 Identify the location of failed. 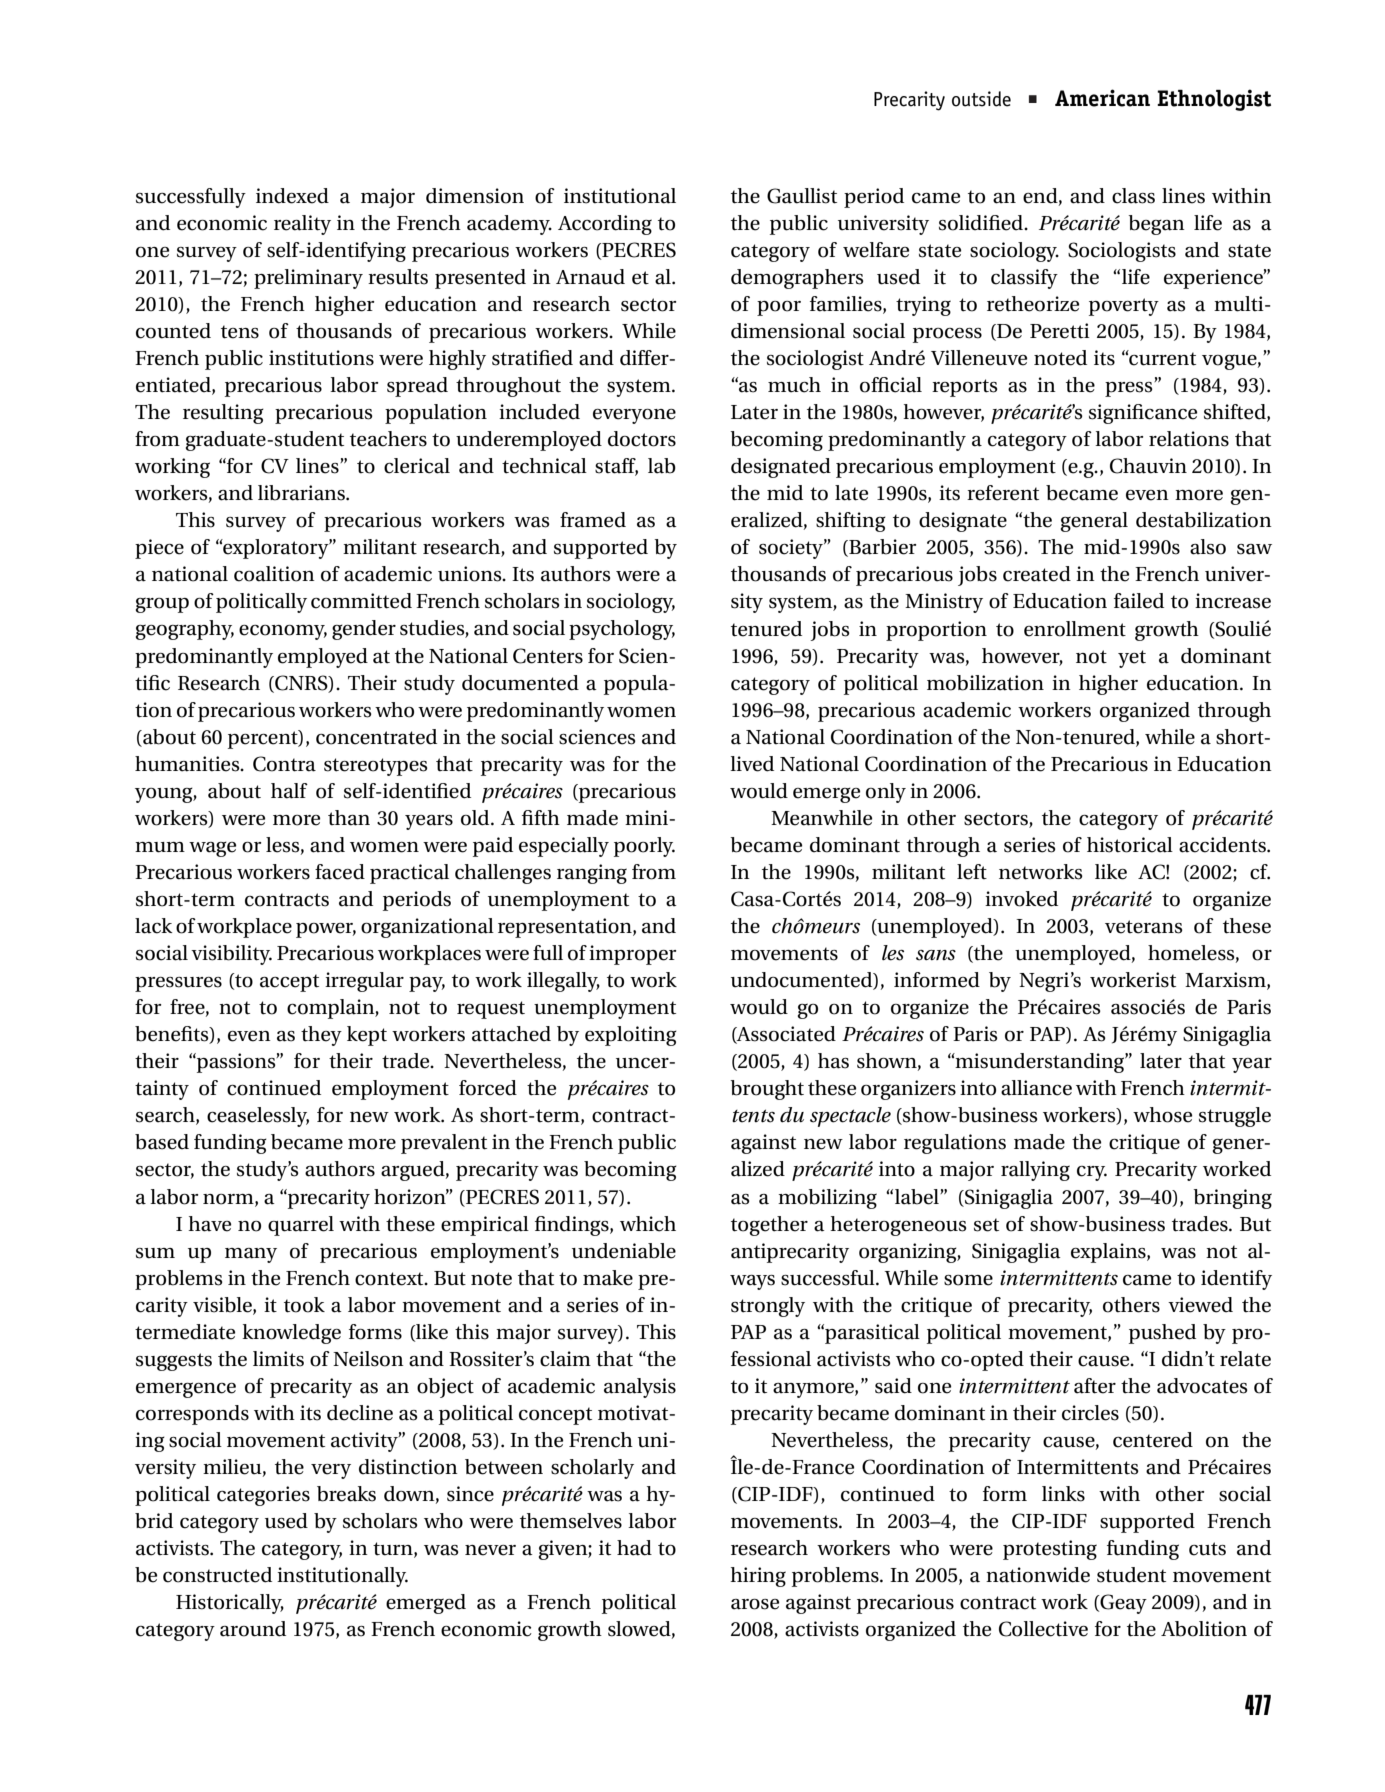
(1139, 601).
